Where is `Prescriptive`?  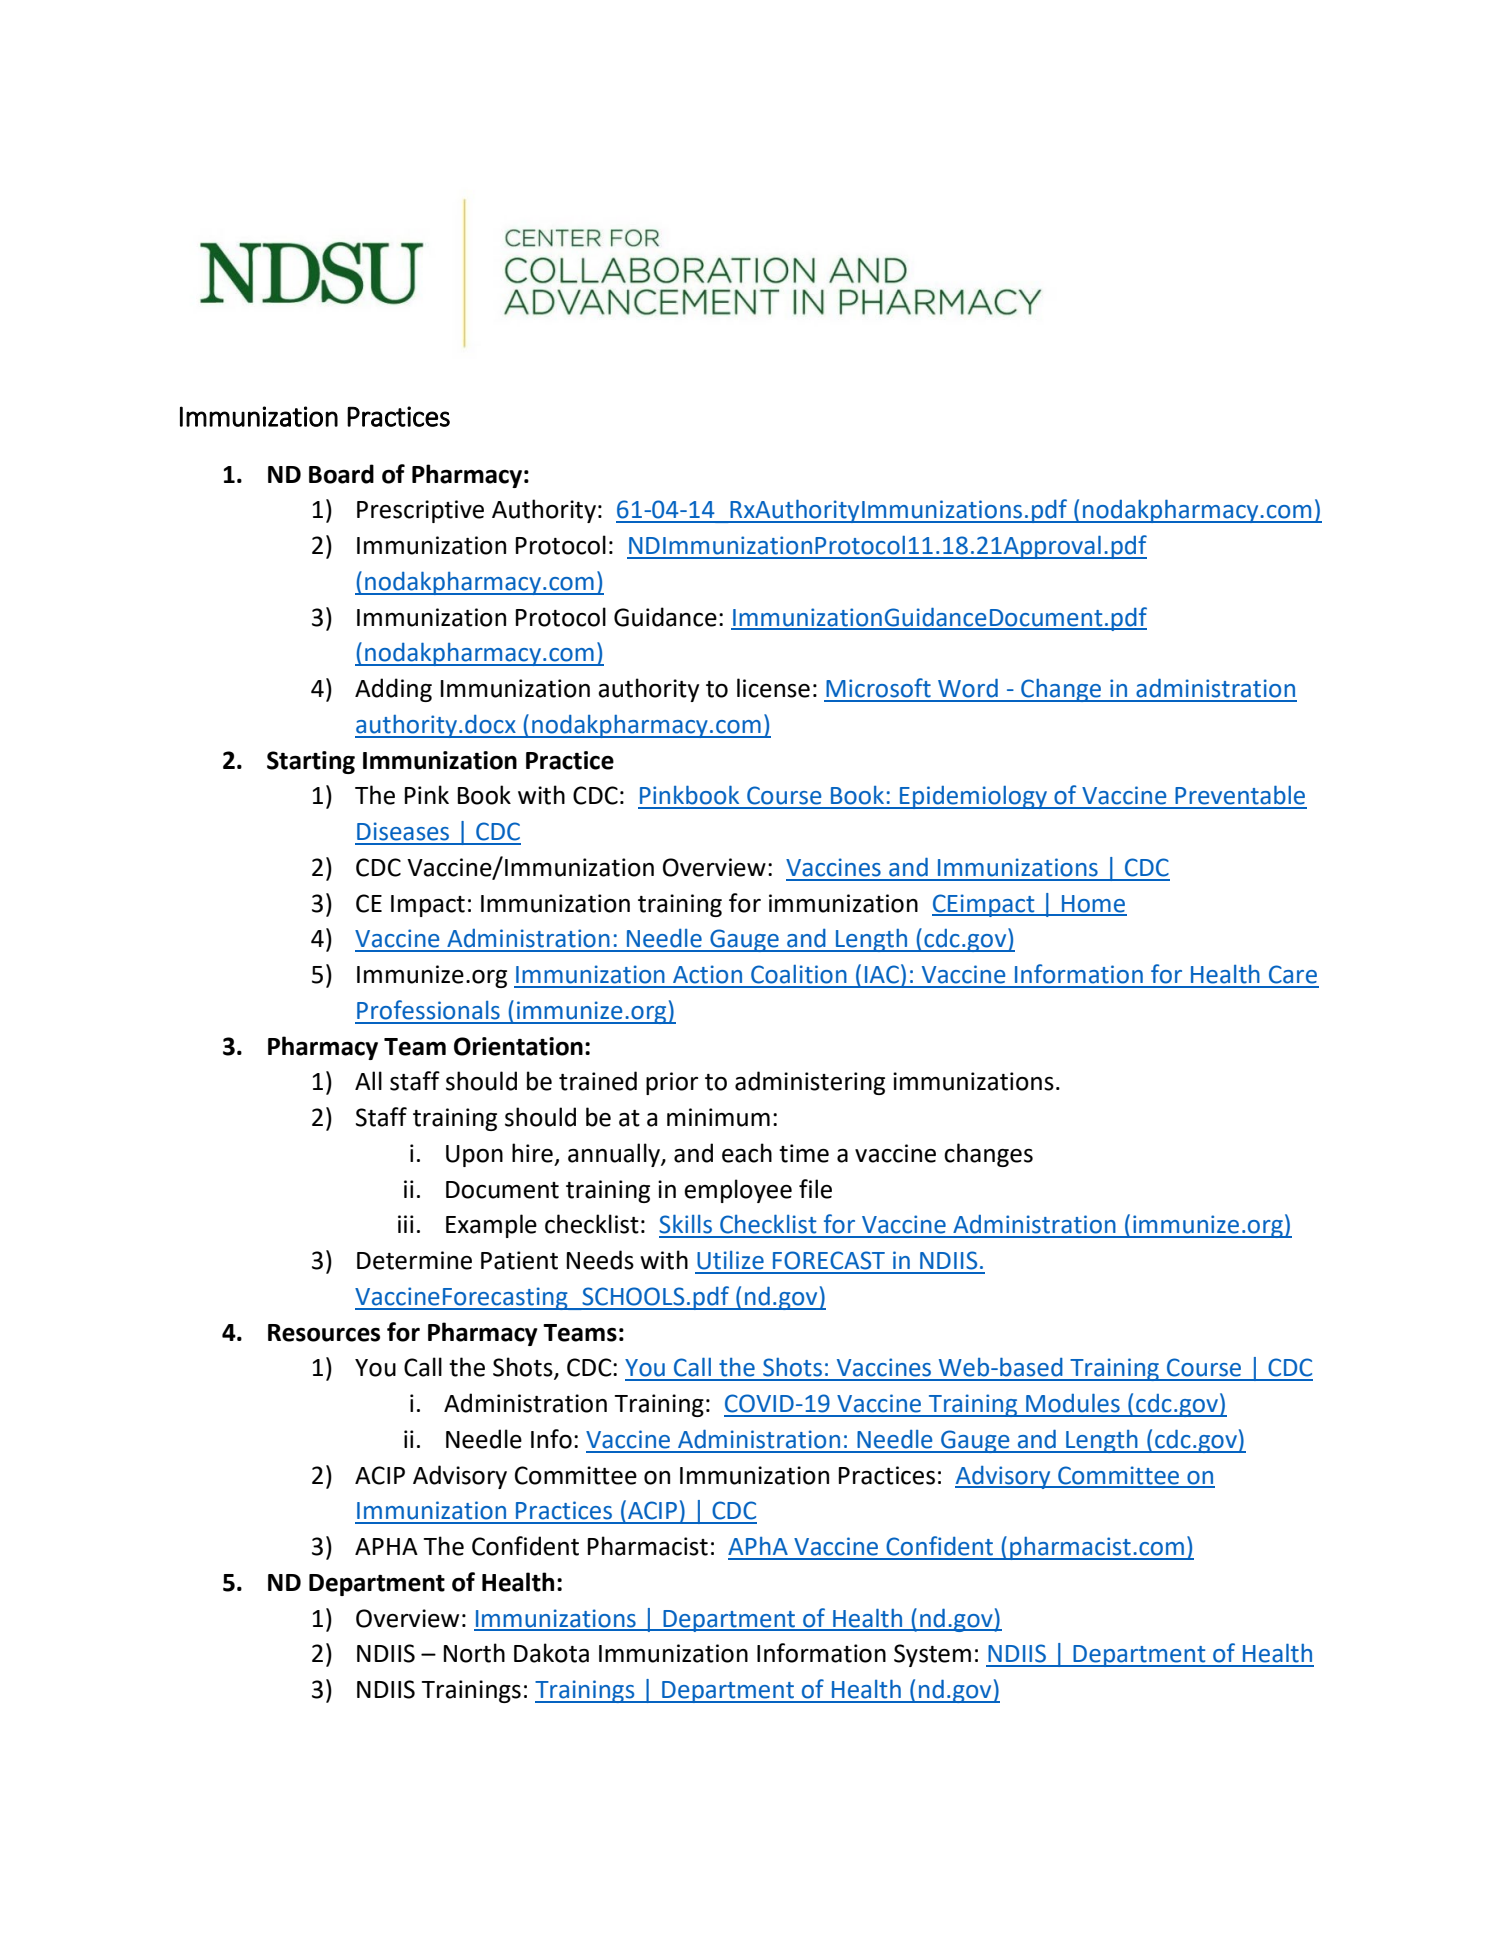
Prescriptive is located at coordinates (420, 511).
